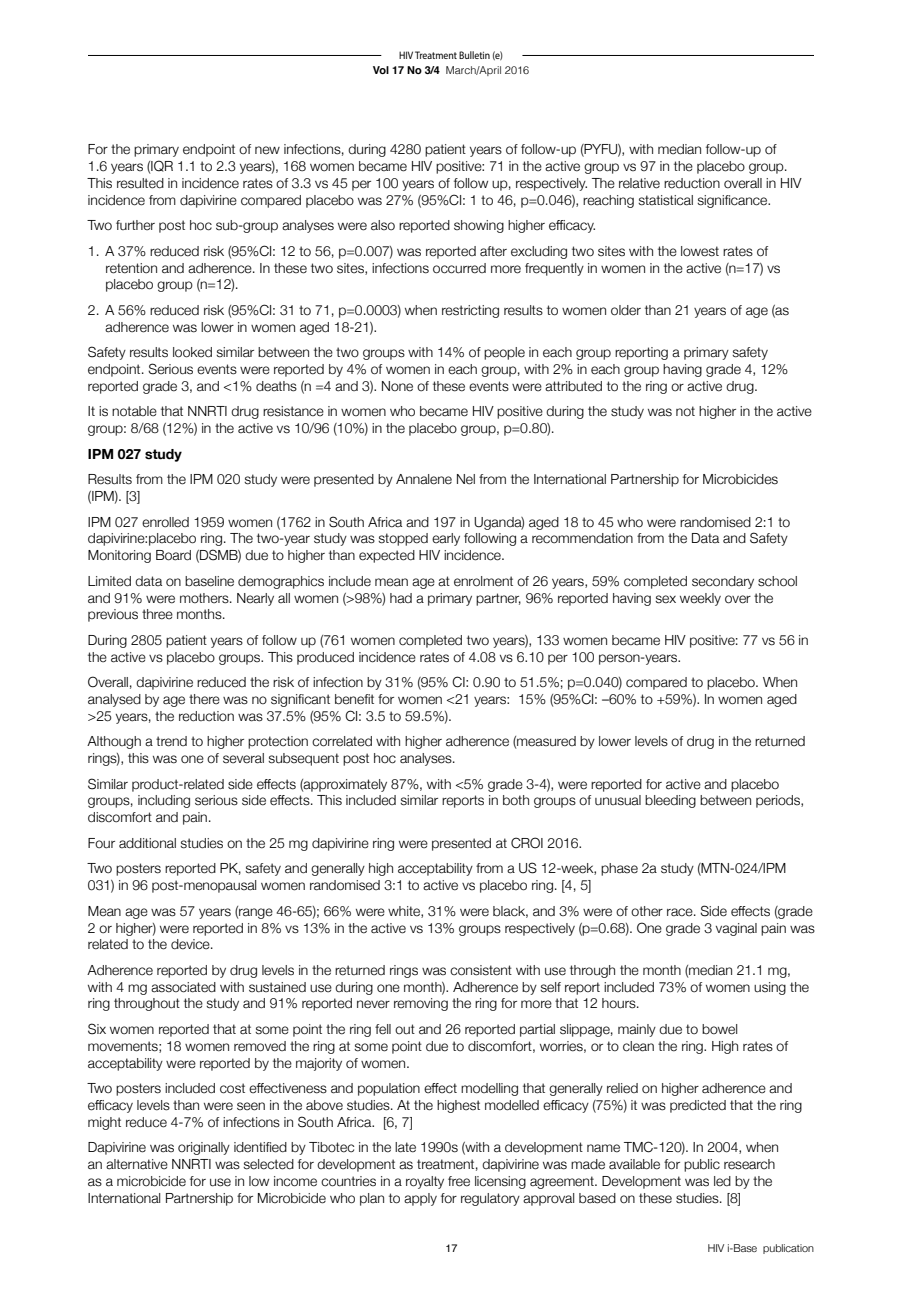 The height and width of the document is (1308, 924). Describe the element at coordinates (474, 55) in the document. I see `Bulletin` at that location.
